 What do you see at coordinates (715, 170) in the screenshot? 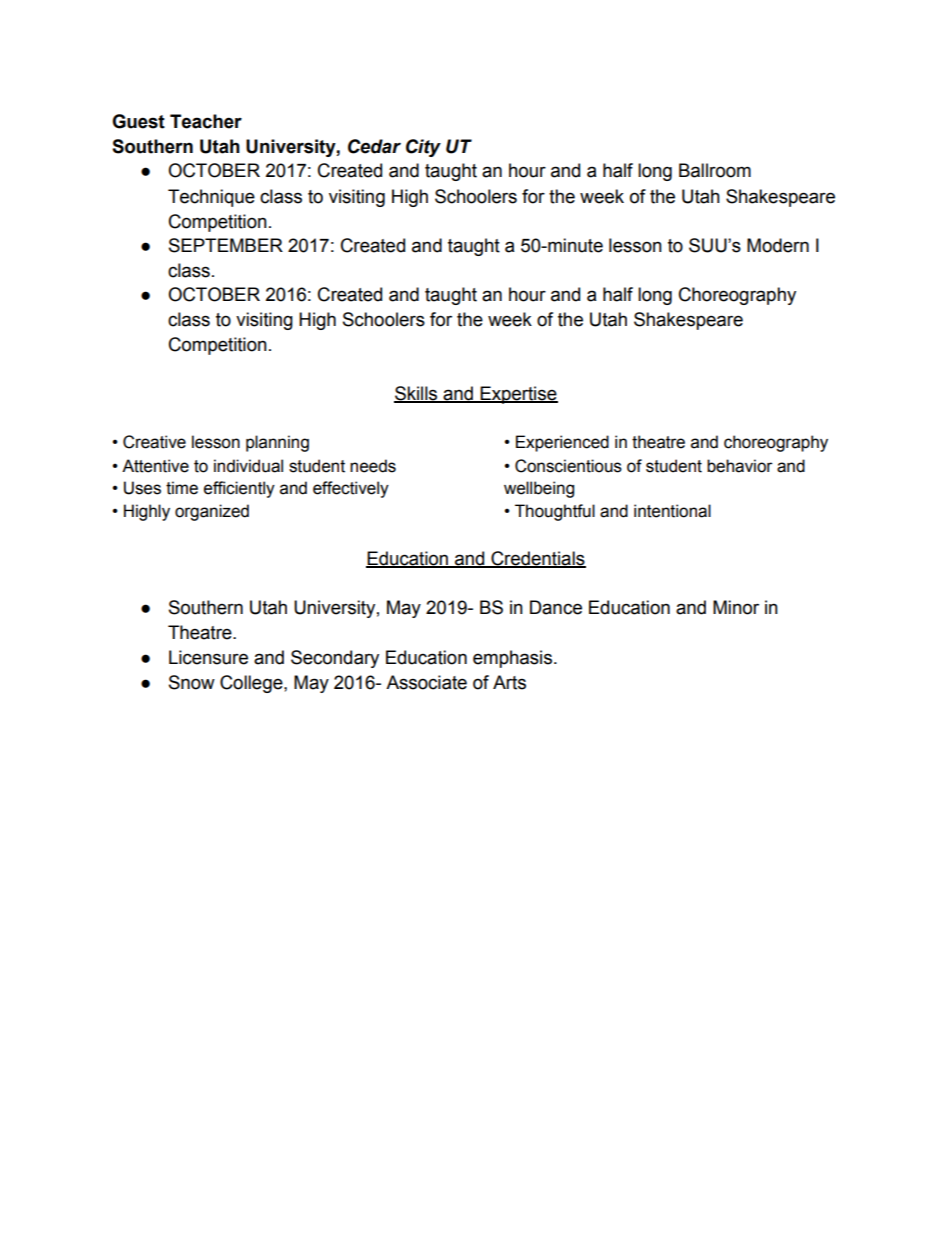
I see `Ballroom` at bounding box center [715, 170].
